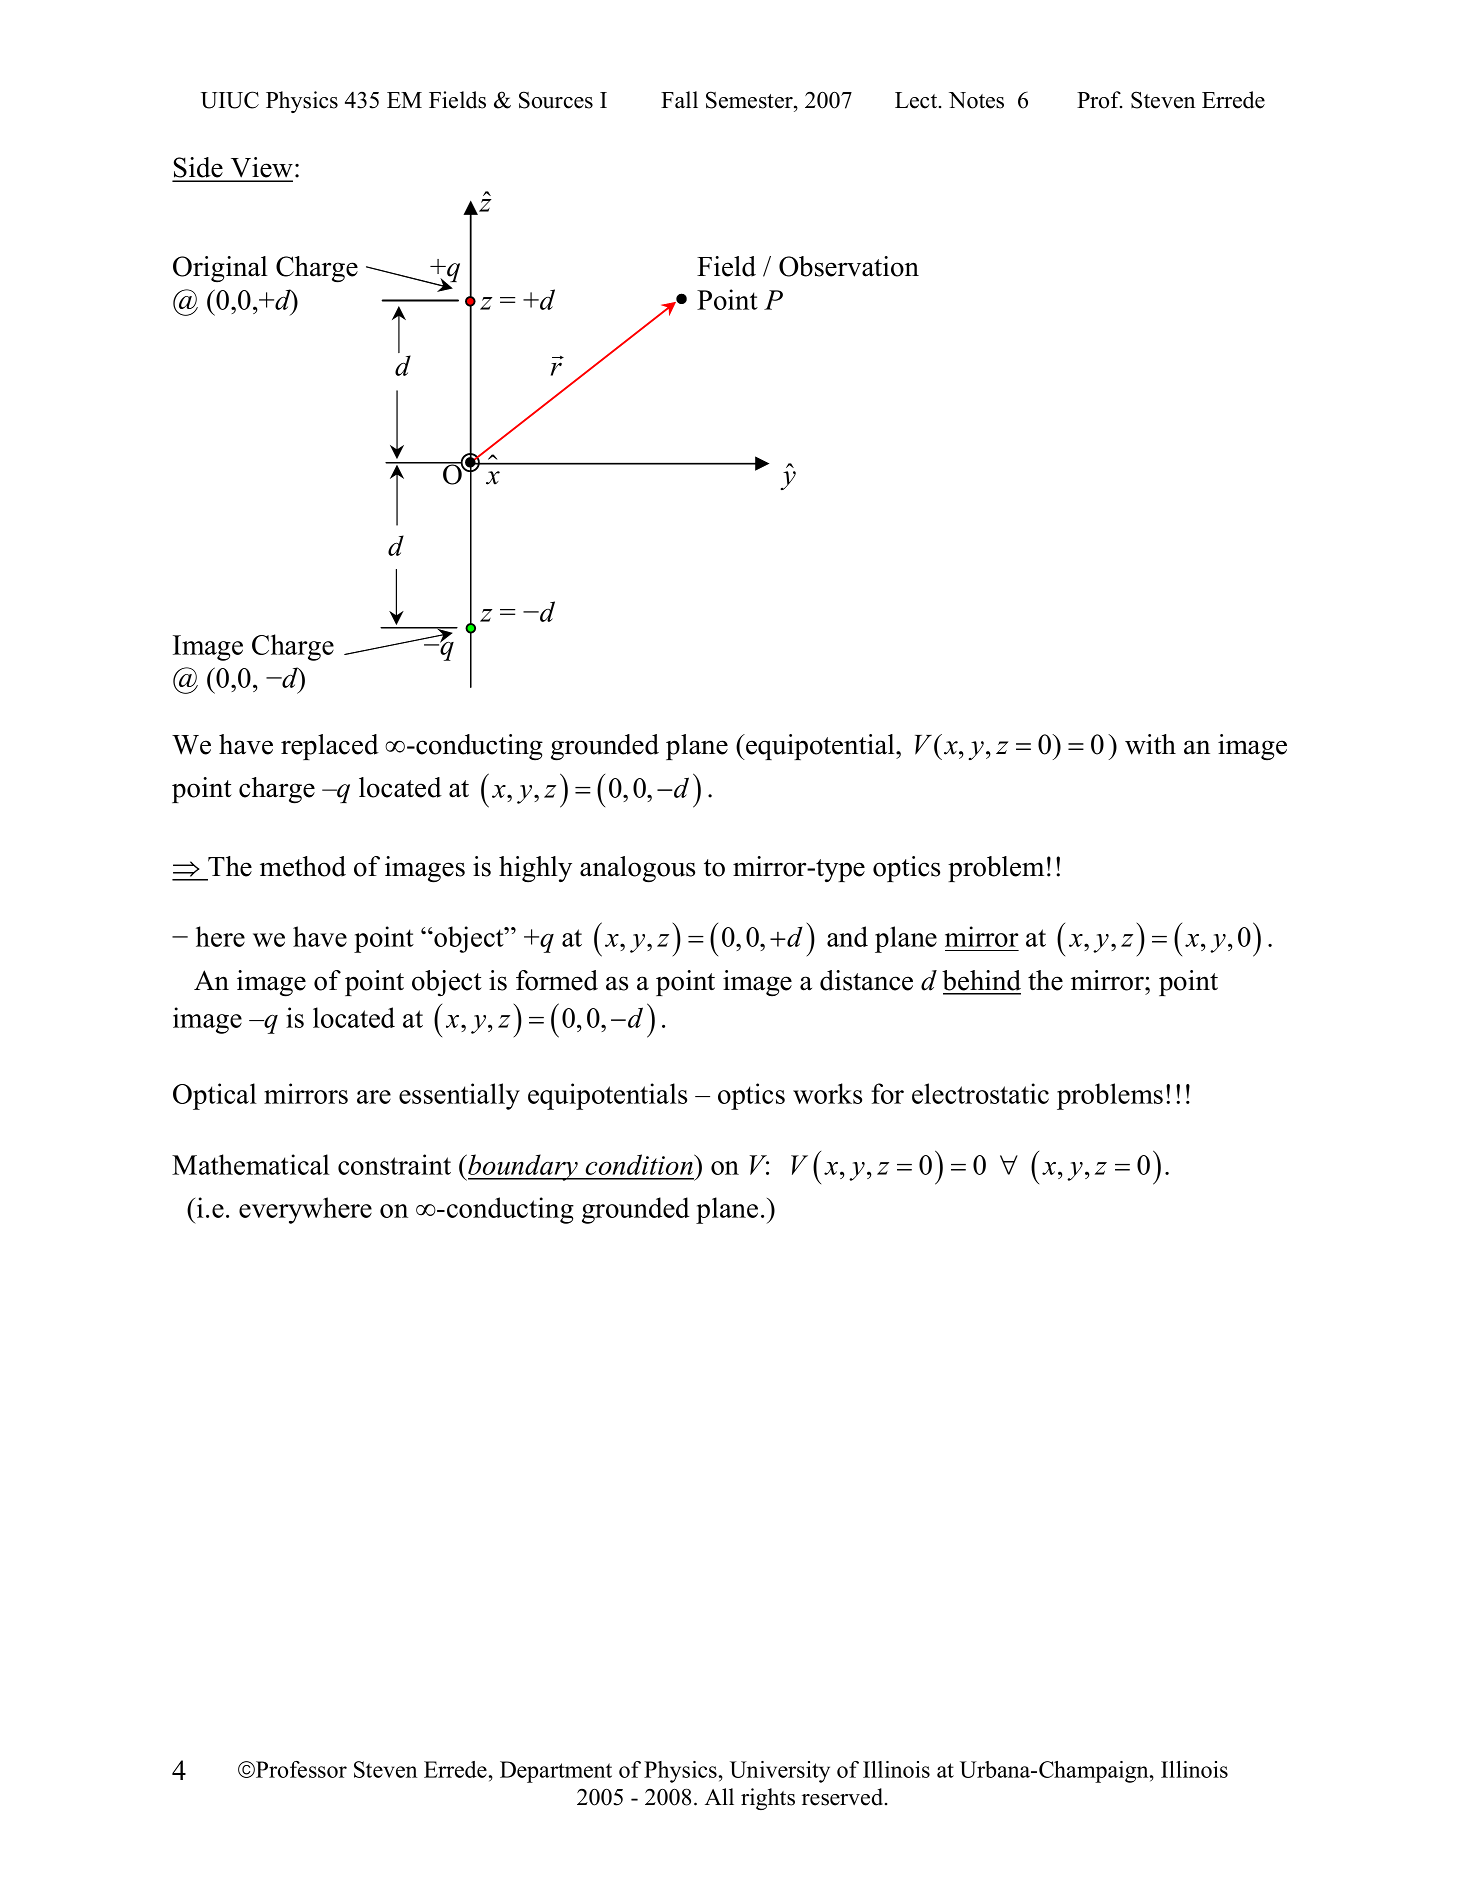  I want to click on Department, so click(556, 1772).
